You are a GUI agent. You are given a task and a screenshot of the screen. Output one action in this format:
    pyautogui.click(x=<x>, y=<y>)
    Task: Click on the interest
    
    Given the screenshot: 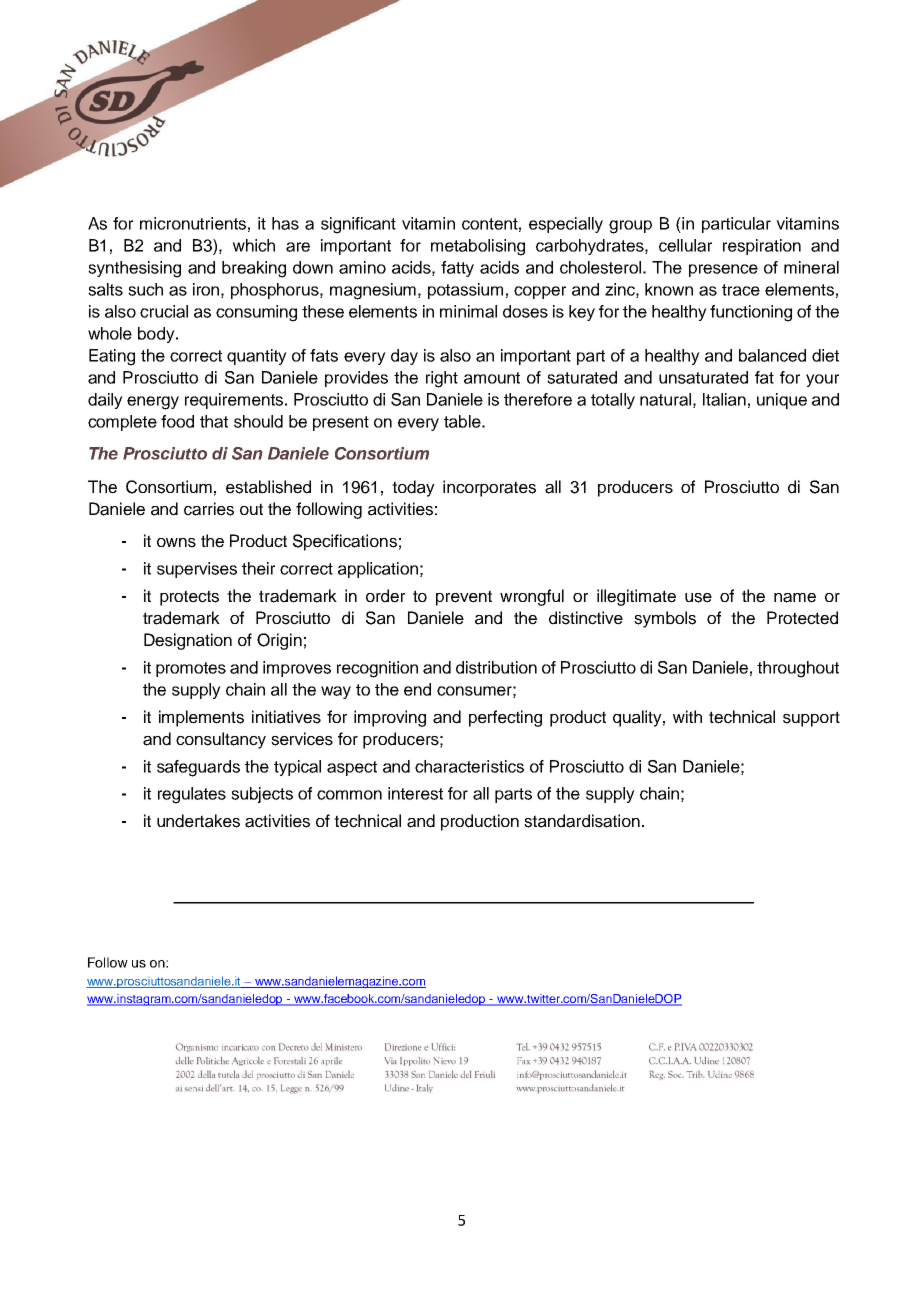 What is the action you would take?
    pyautogui.click(x=415, y=793)
